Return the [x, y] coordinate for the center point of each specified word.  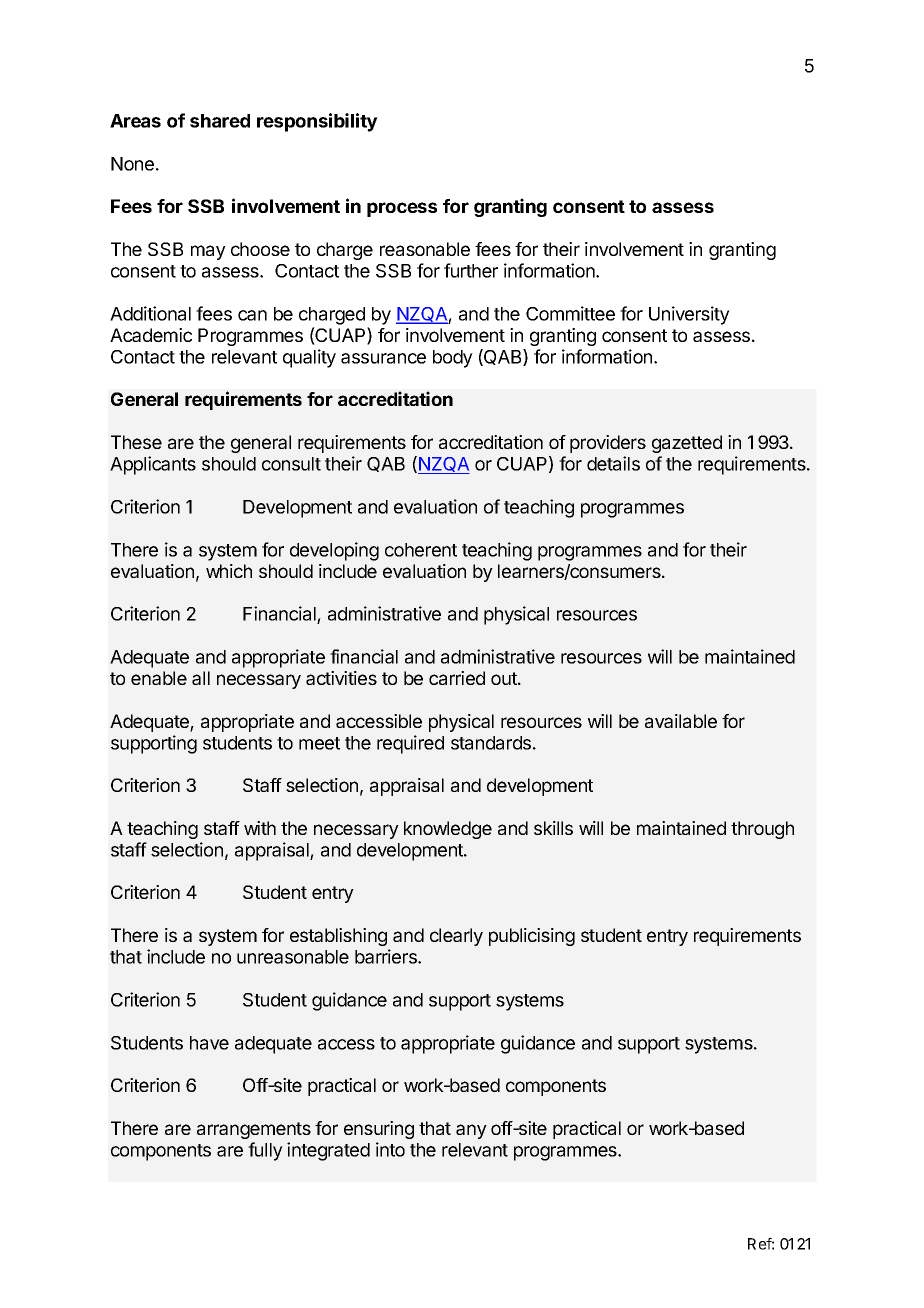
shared [220, 121]
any [471, 1131]
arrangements [254, 1130]
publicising [532, 937]
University [689, 315]
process [402, 209]
